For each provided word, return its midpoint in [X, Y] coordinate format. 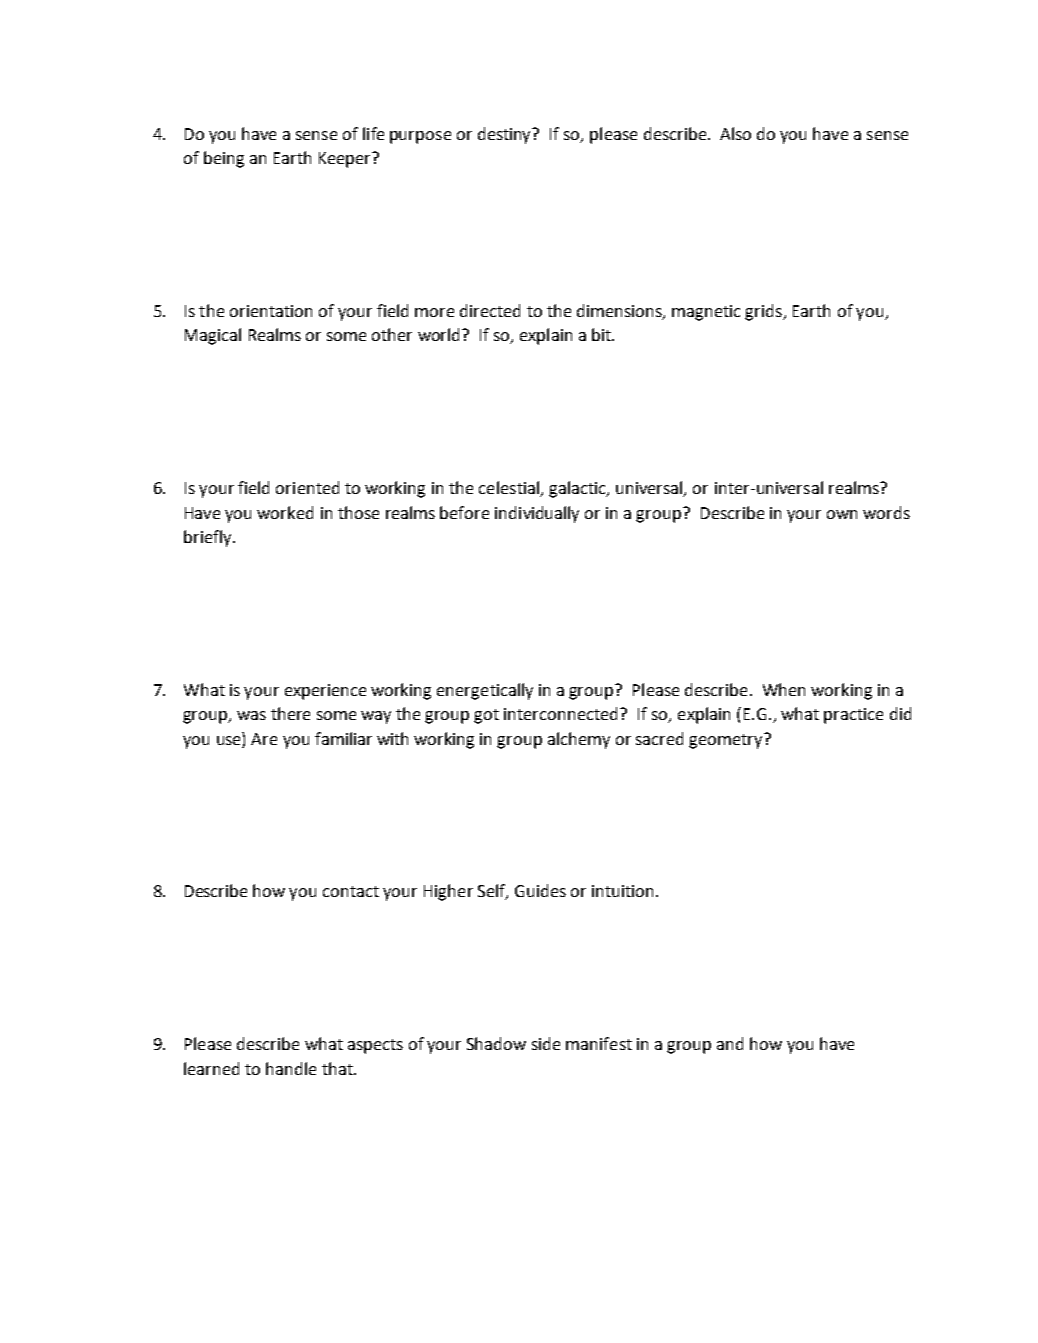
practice [853, 716]
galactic [578, 489]
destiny [506, 135]
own [842, 514]
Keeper [346, 160]
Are [264, 739]
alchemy [579, 740]
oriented [307, 487]
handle [291, 1068]
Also [735, 133]
